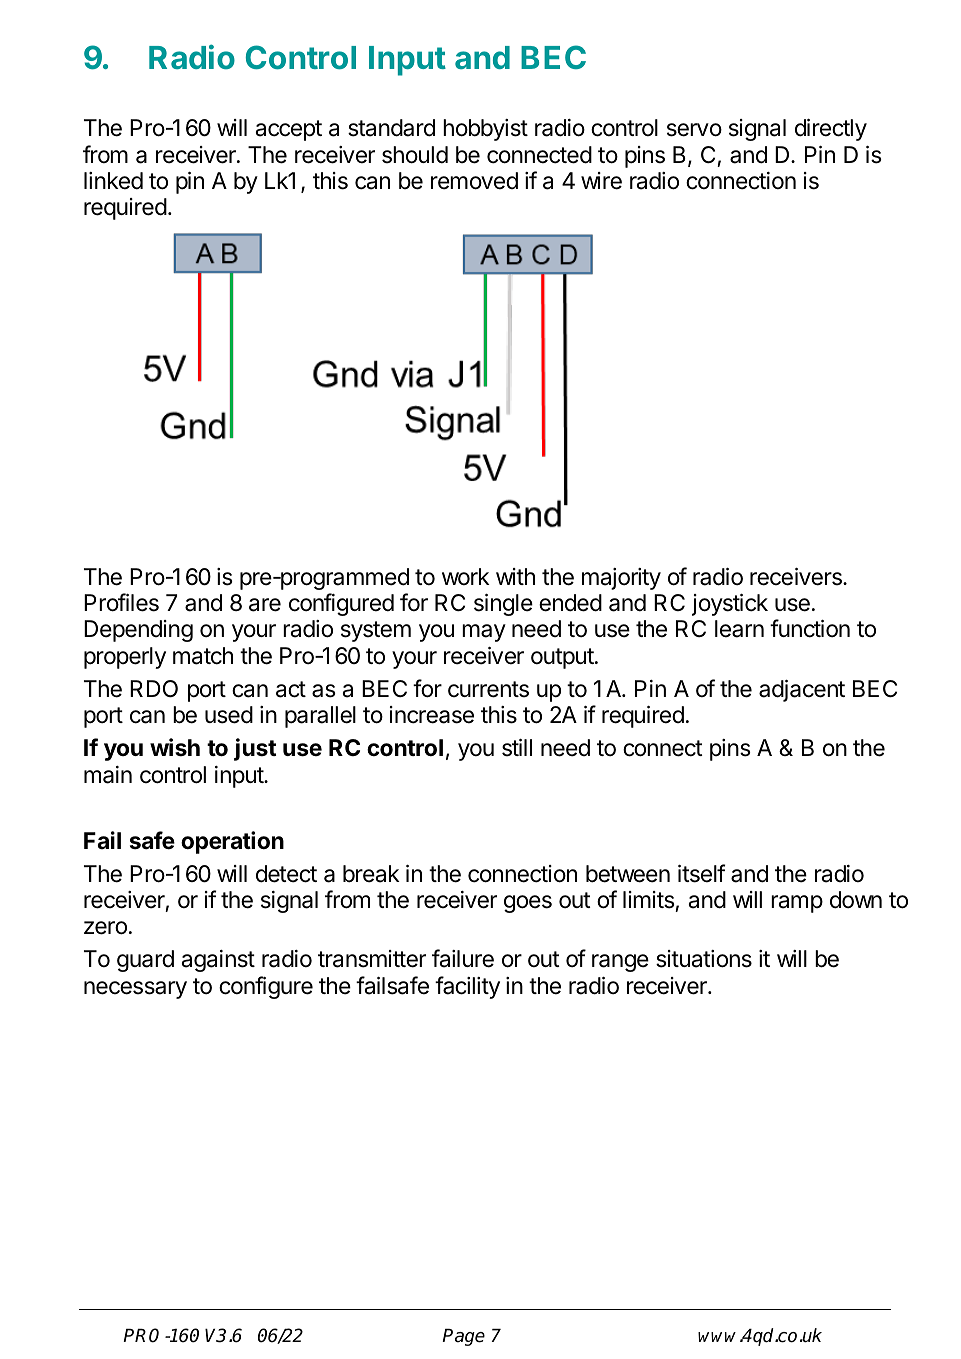  Describe the element at coordinates (730, 605) in the image. I see `joystick` at that location.
